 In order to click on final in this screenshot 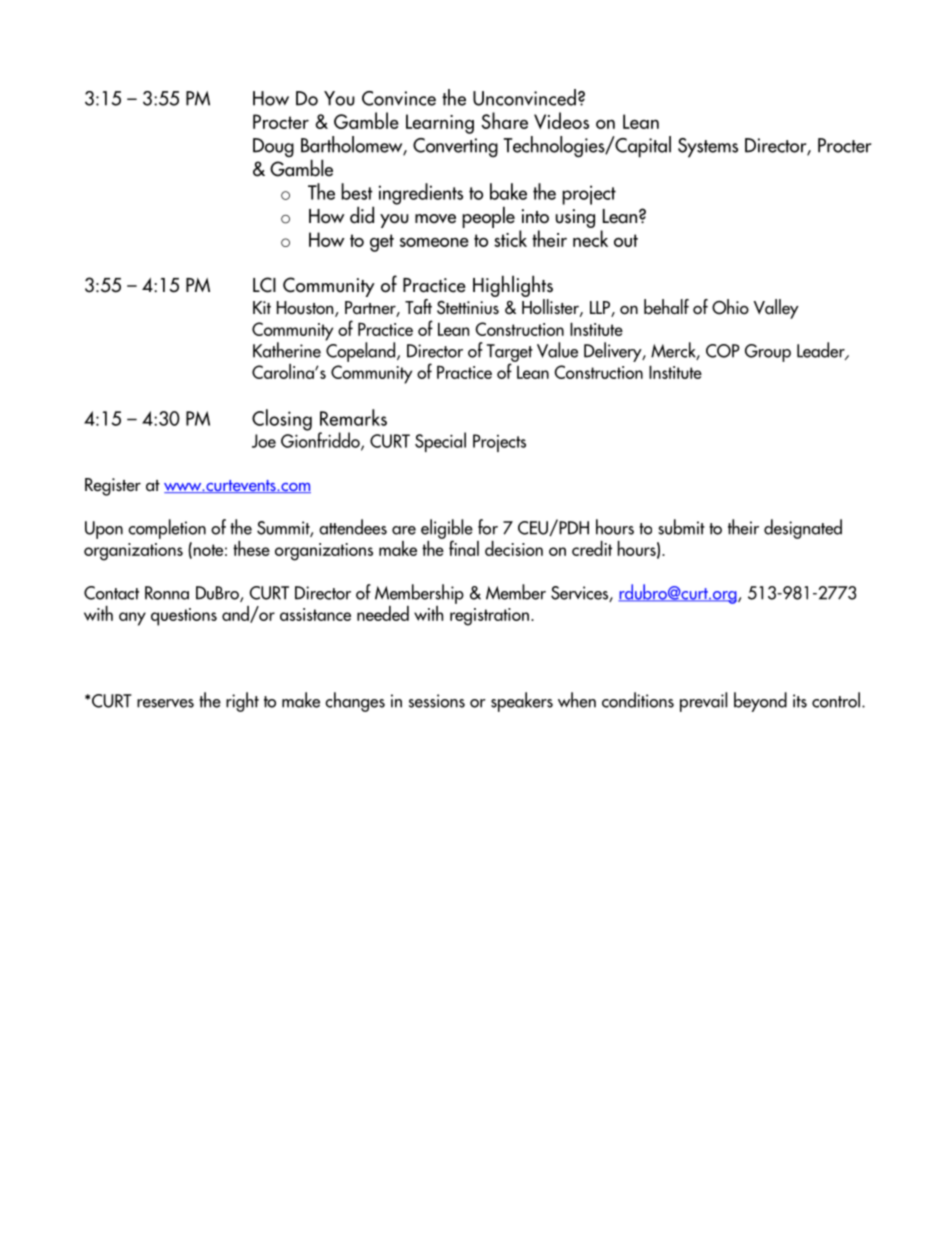, I will do `click(464, 548)`.
